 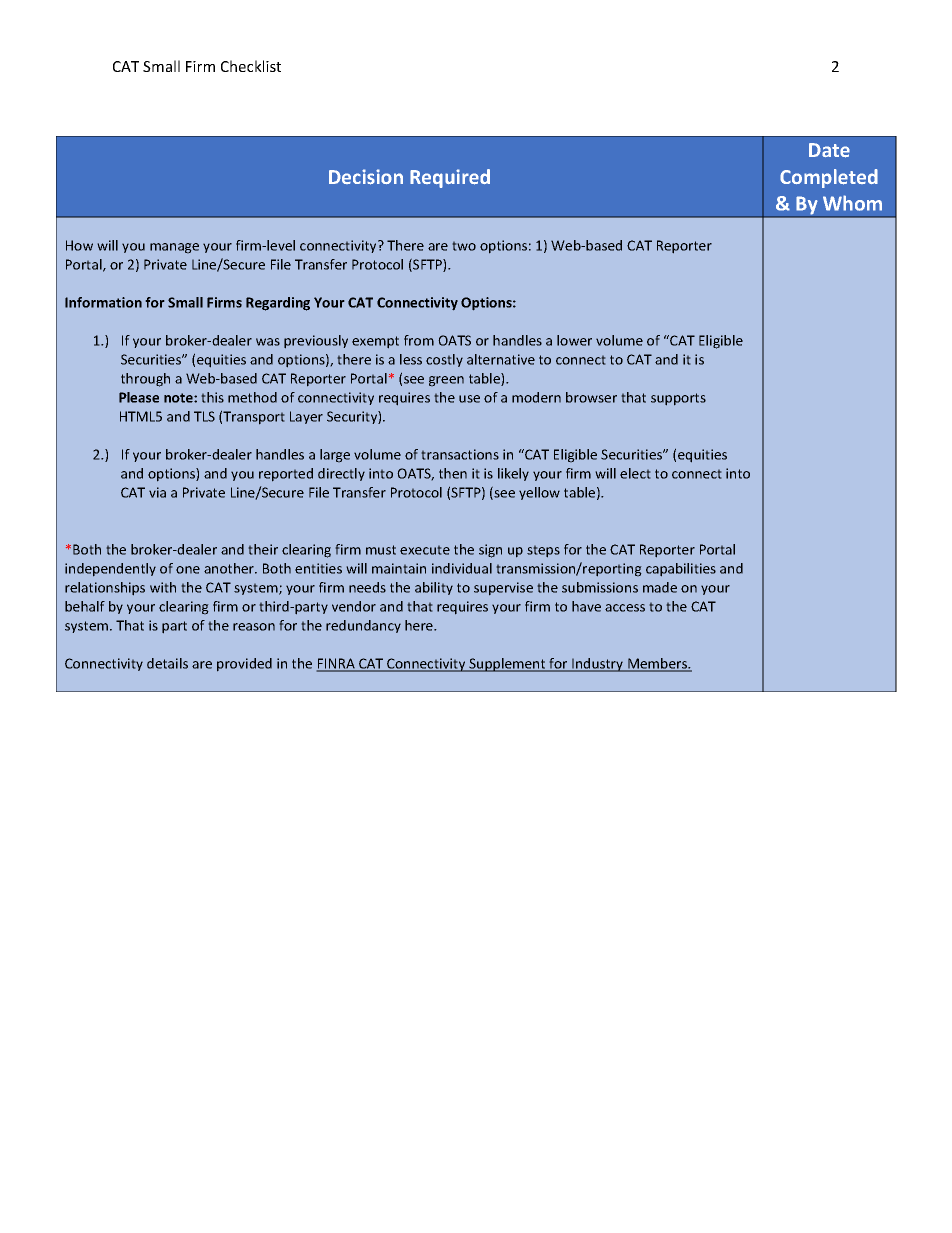 What do you see at coordinates (507, 665) in the document?
I see `Supplement` at bounding box center [507, 665].
